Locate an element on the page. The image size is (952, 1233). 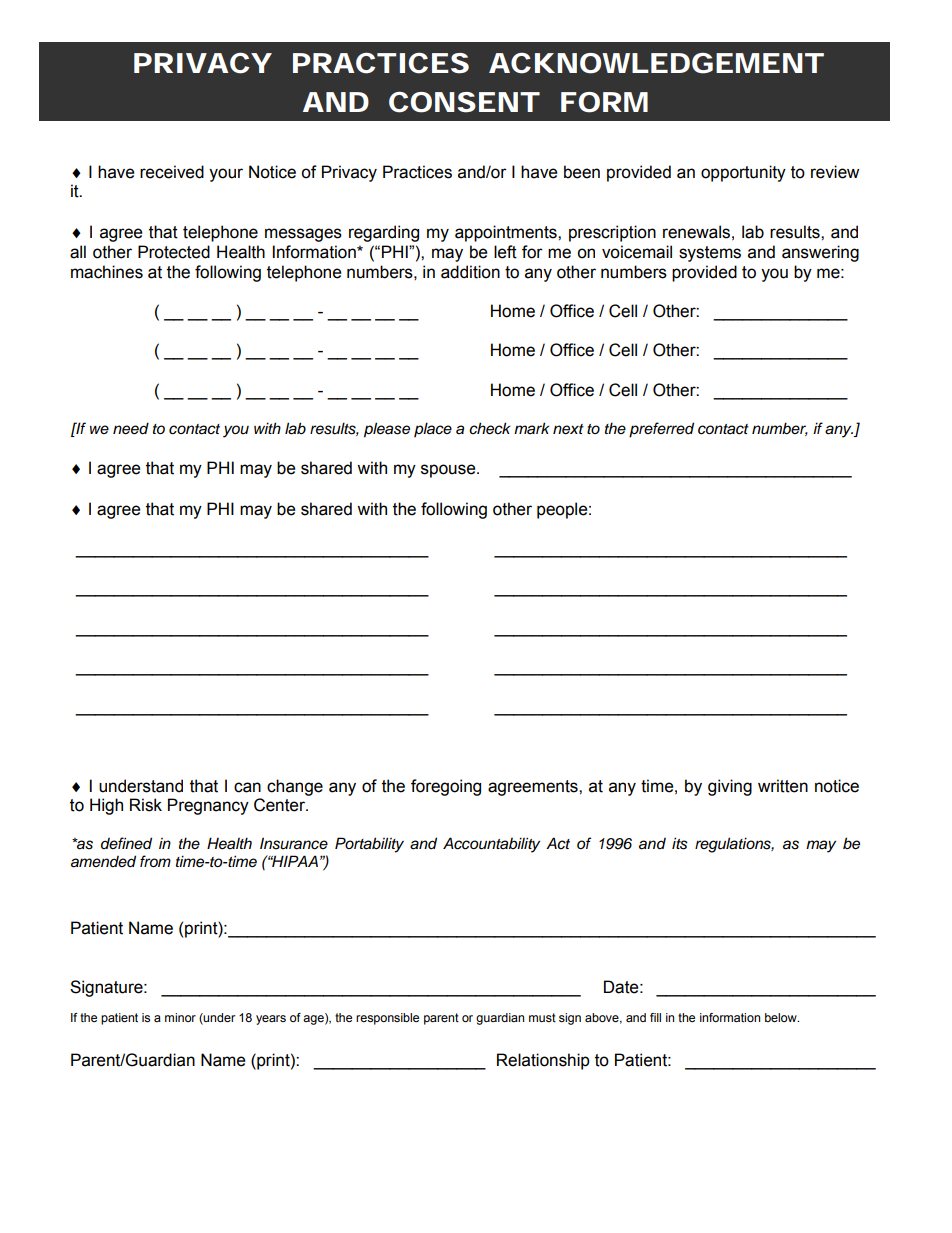
below is located at coordinates (782, 1017).
